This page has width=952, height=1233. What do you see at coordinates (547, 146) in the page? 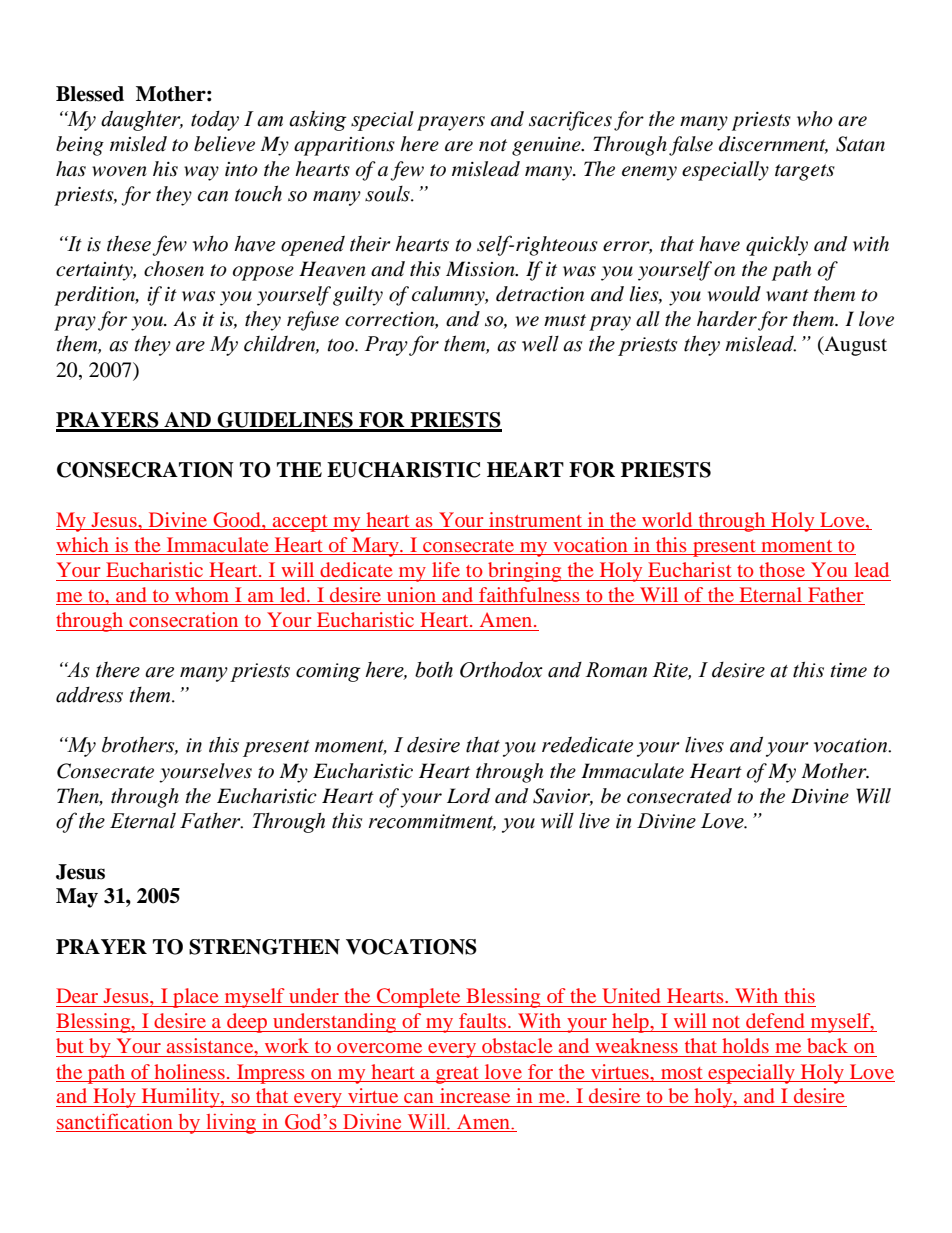
I see `genuine` at bounding box center [547, 146].
